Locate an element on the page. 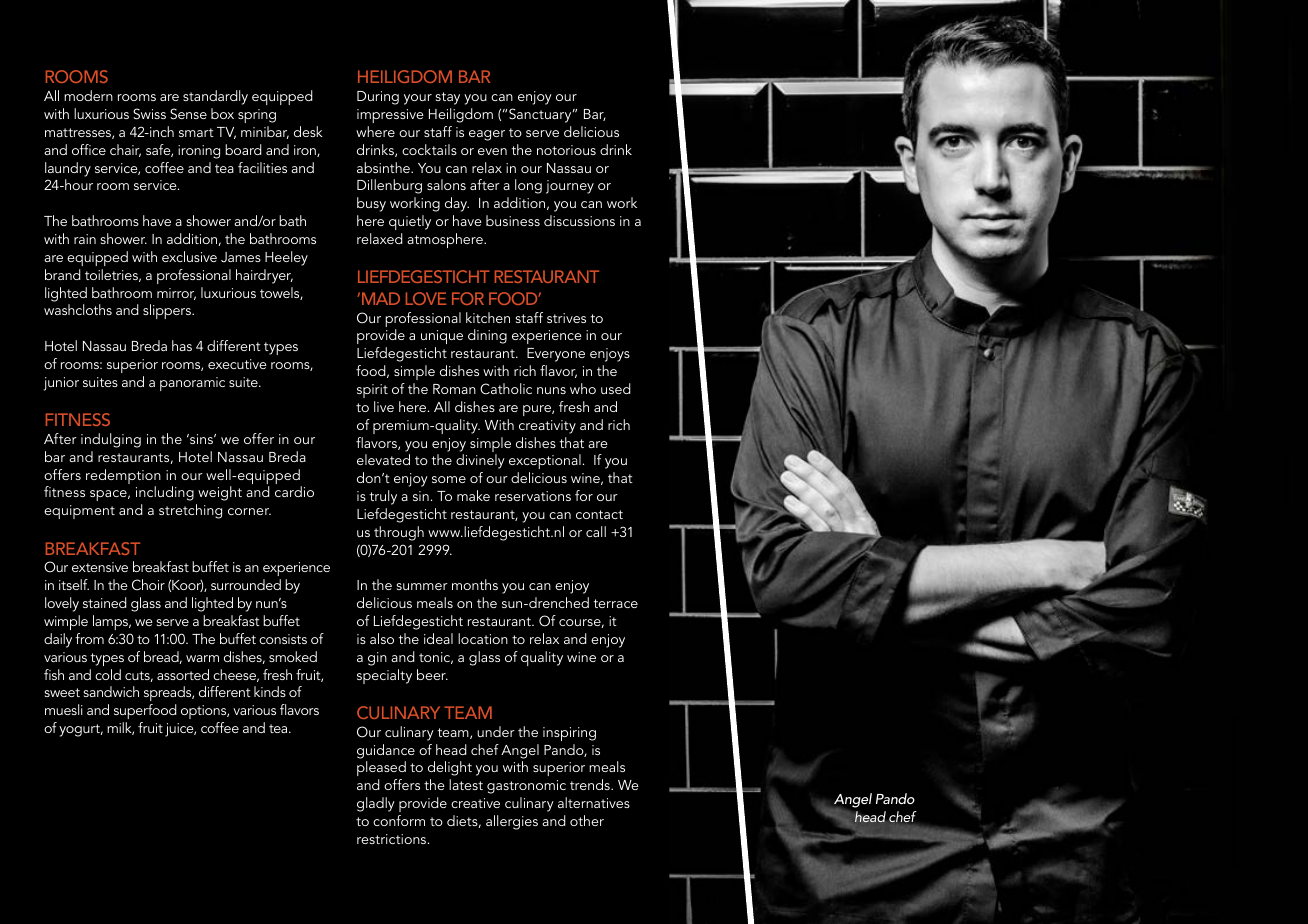  location is located at coordinates (483, 638).
